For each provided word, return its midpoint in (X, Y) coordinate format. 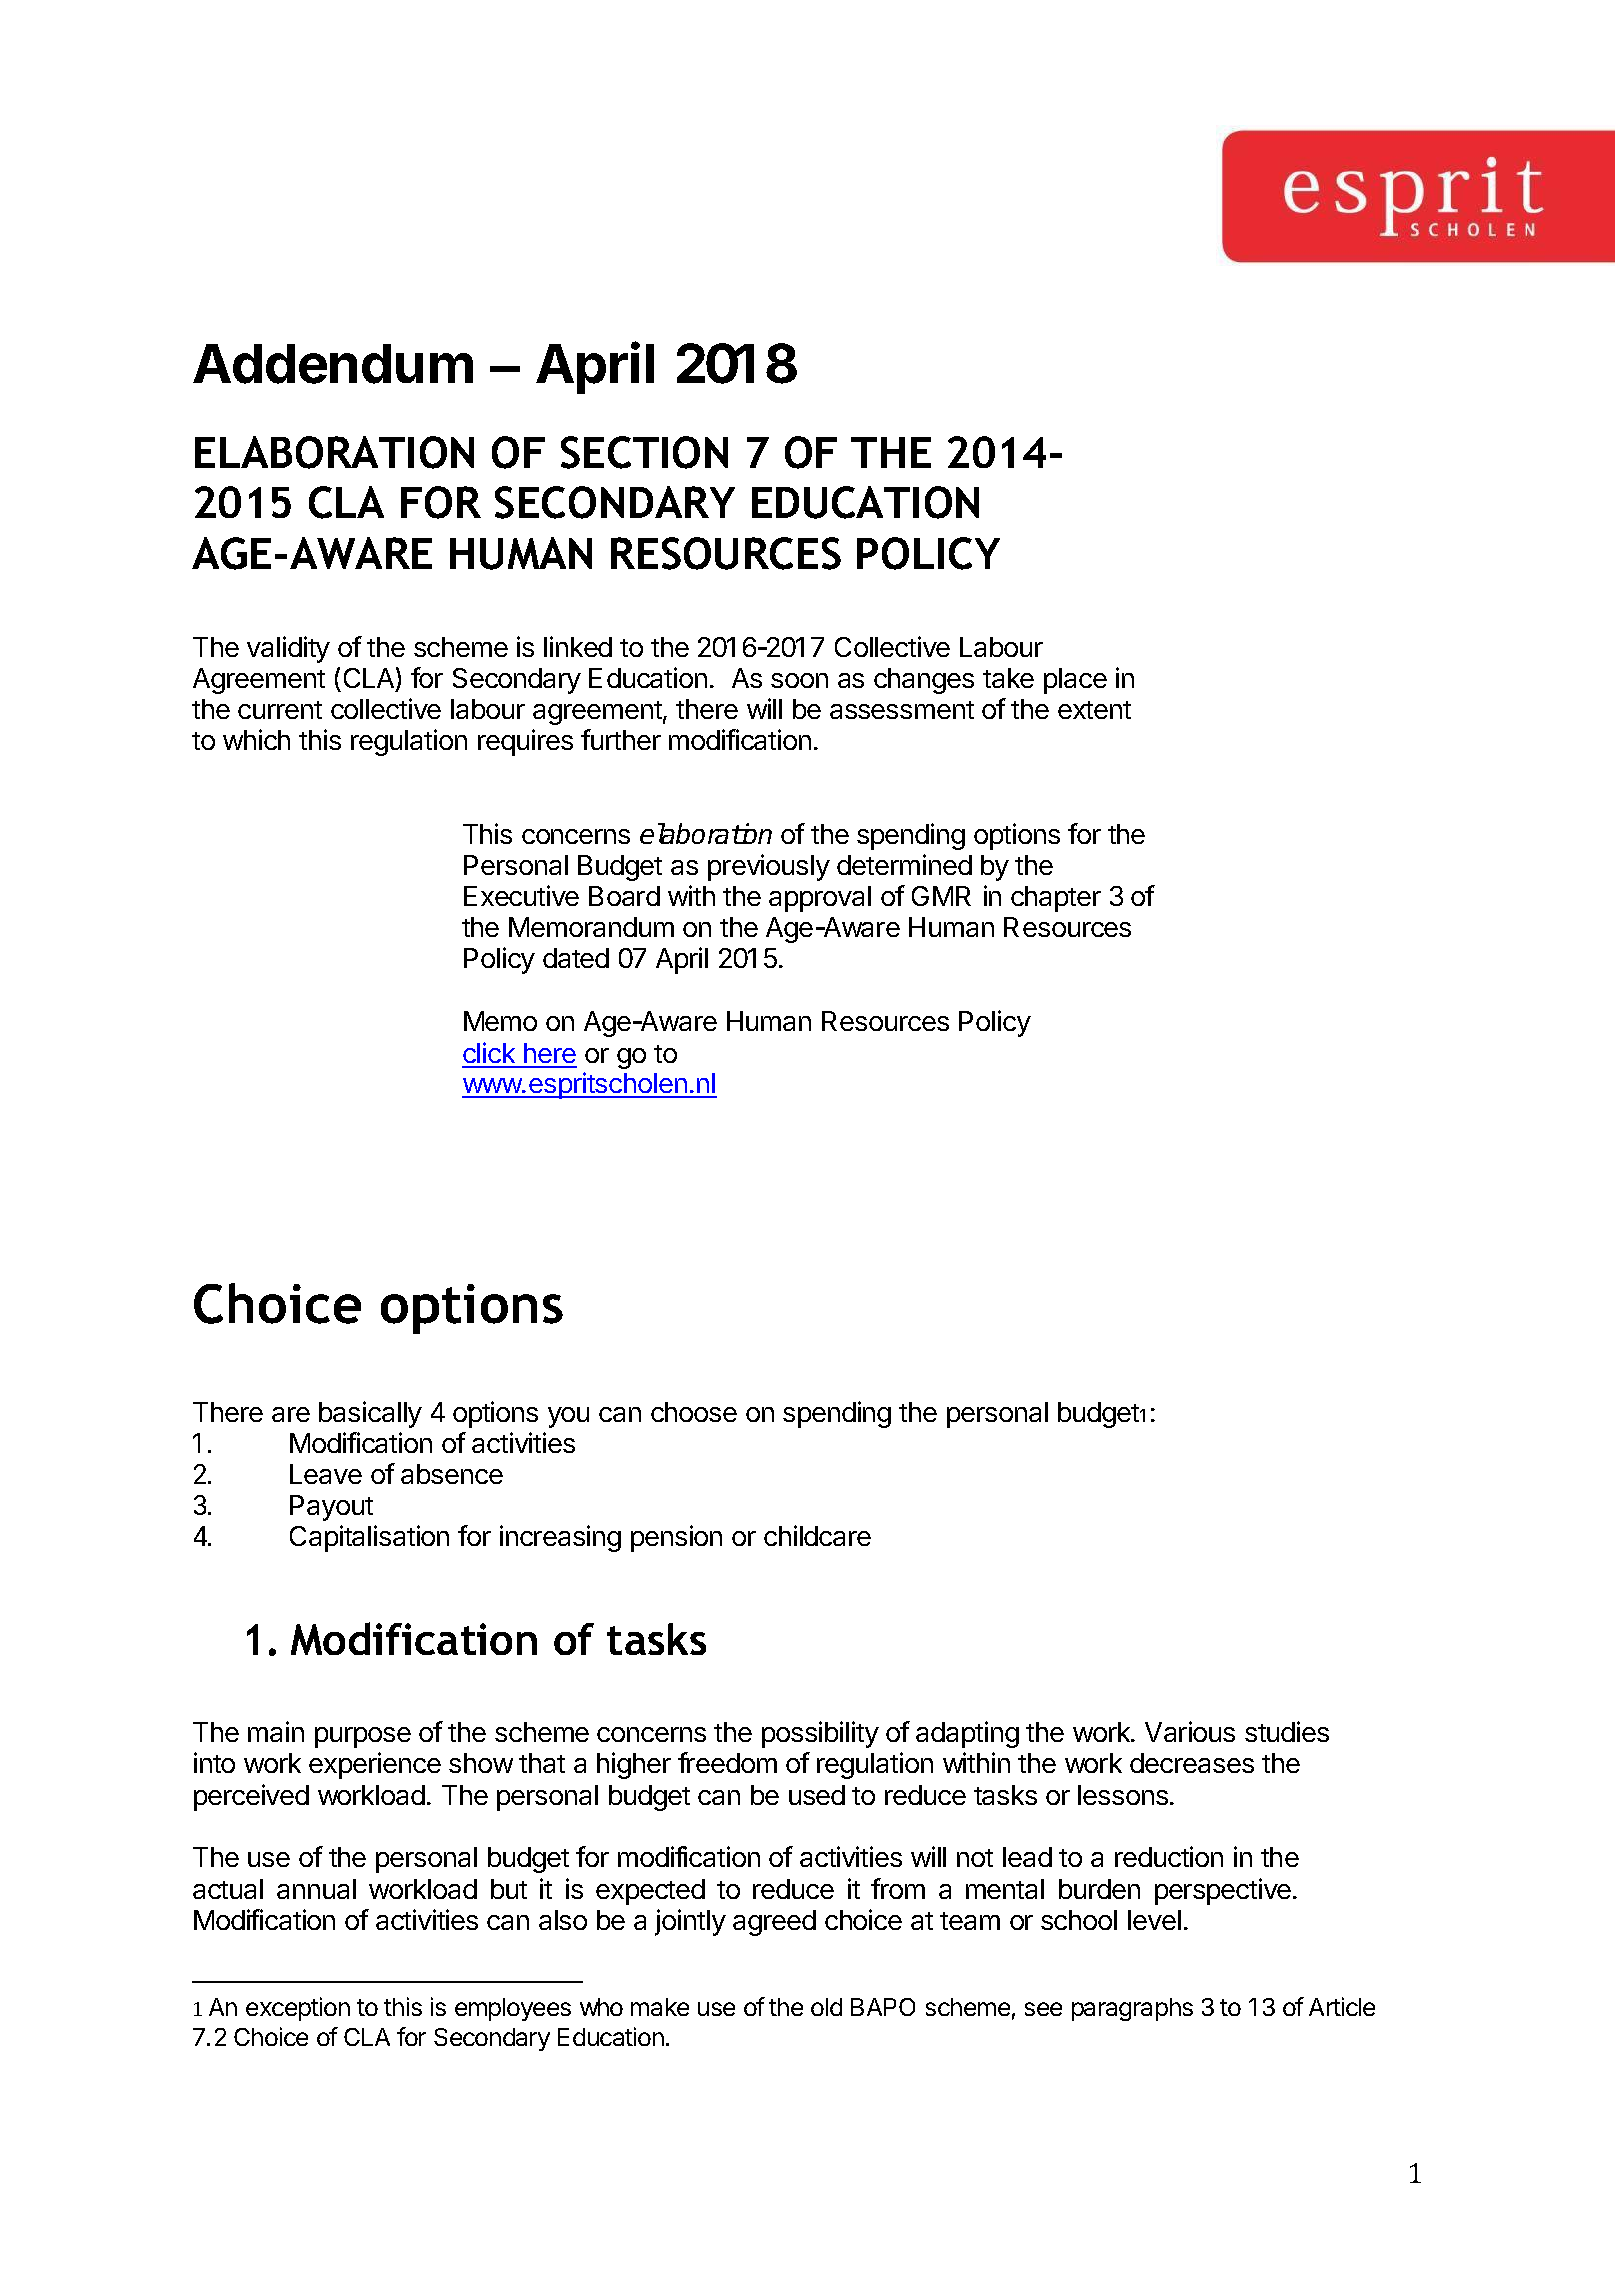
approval (820, 899)
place (1075, 681)
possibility (820, 1734)
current (280, 710)
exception (298, 2009)
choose (694, 1412)
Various (1190, 1731)
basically (370, 1414)
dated (576, 958)
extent (1094, 710)
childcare (817, 1535)
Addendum (333, 364)
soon (799, 680)
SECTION (644, 452)
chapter (1056, 899)
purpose (363, 1737)
